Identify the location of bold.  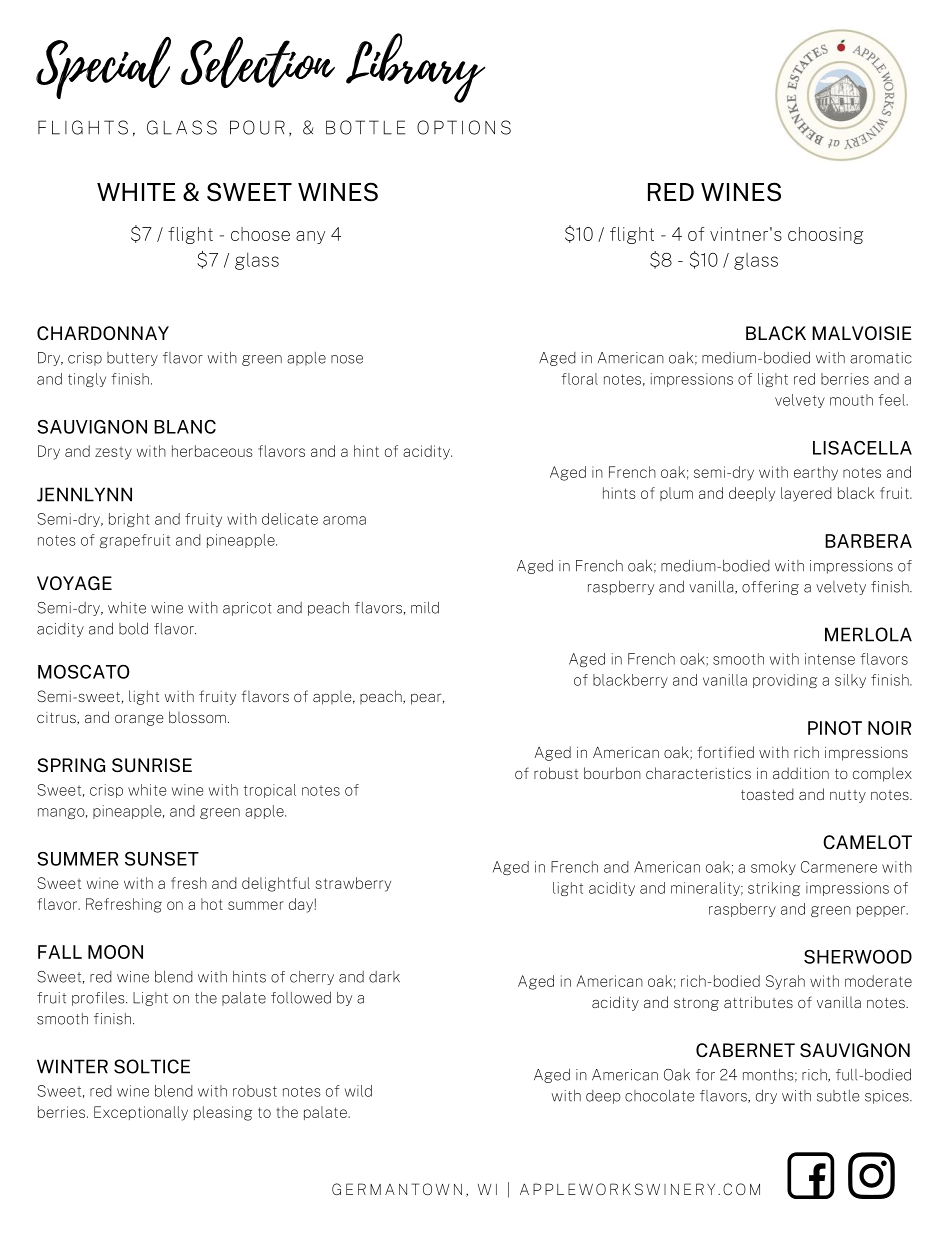
(133, 628).
